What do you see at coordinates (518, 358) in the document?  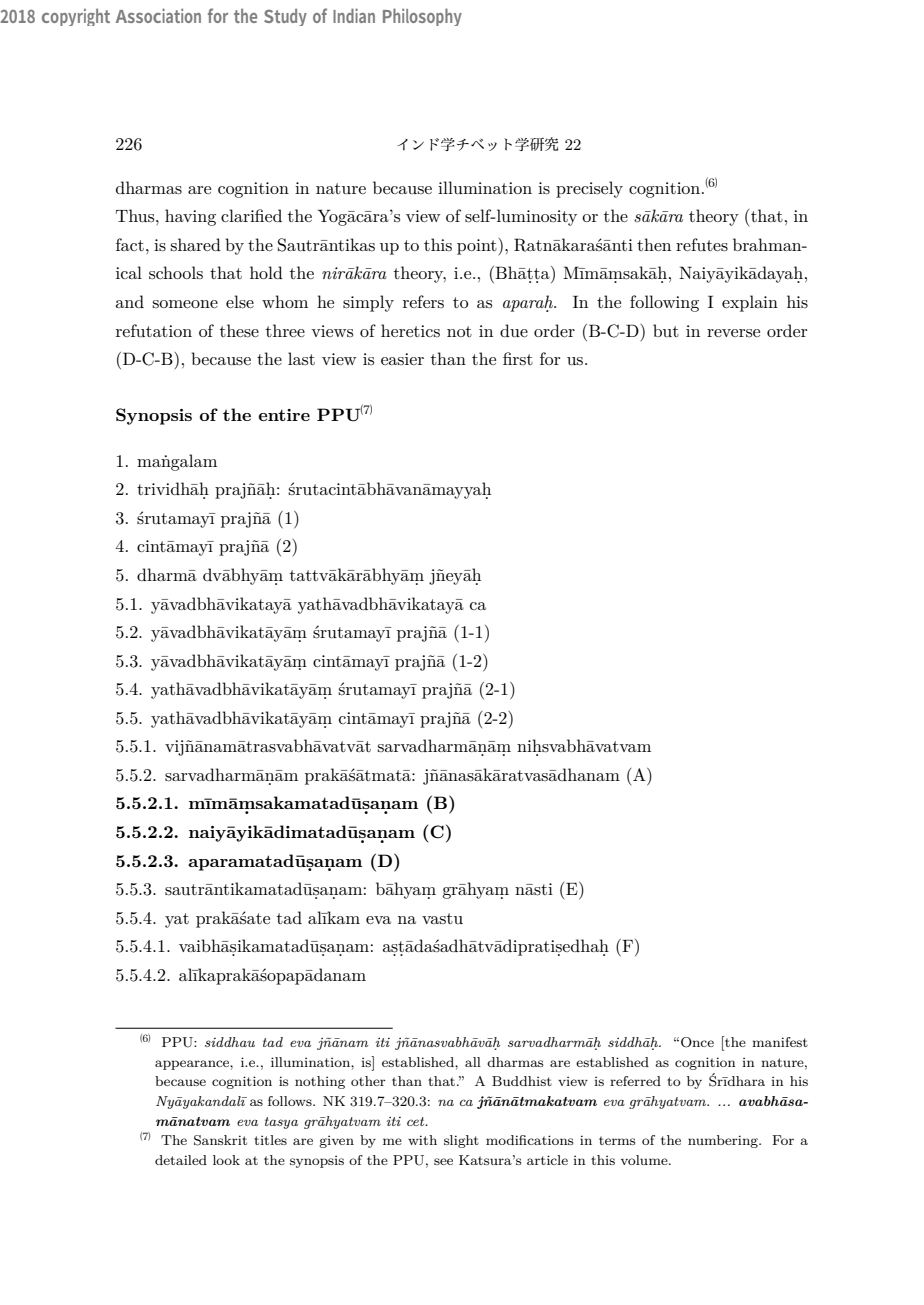 I see `first` at bounding box center [518, 358].
